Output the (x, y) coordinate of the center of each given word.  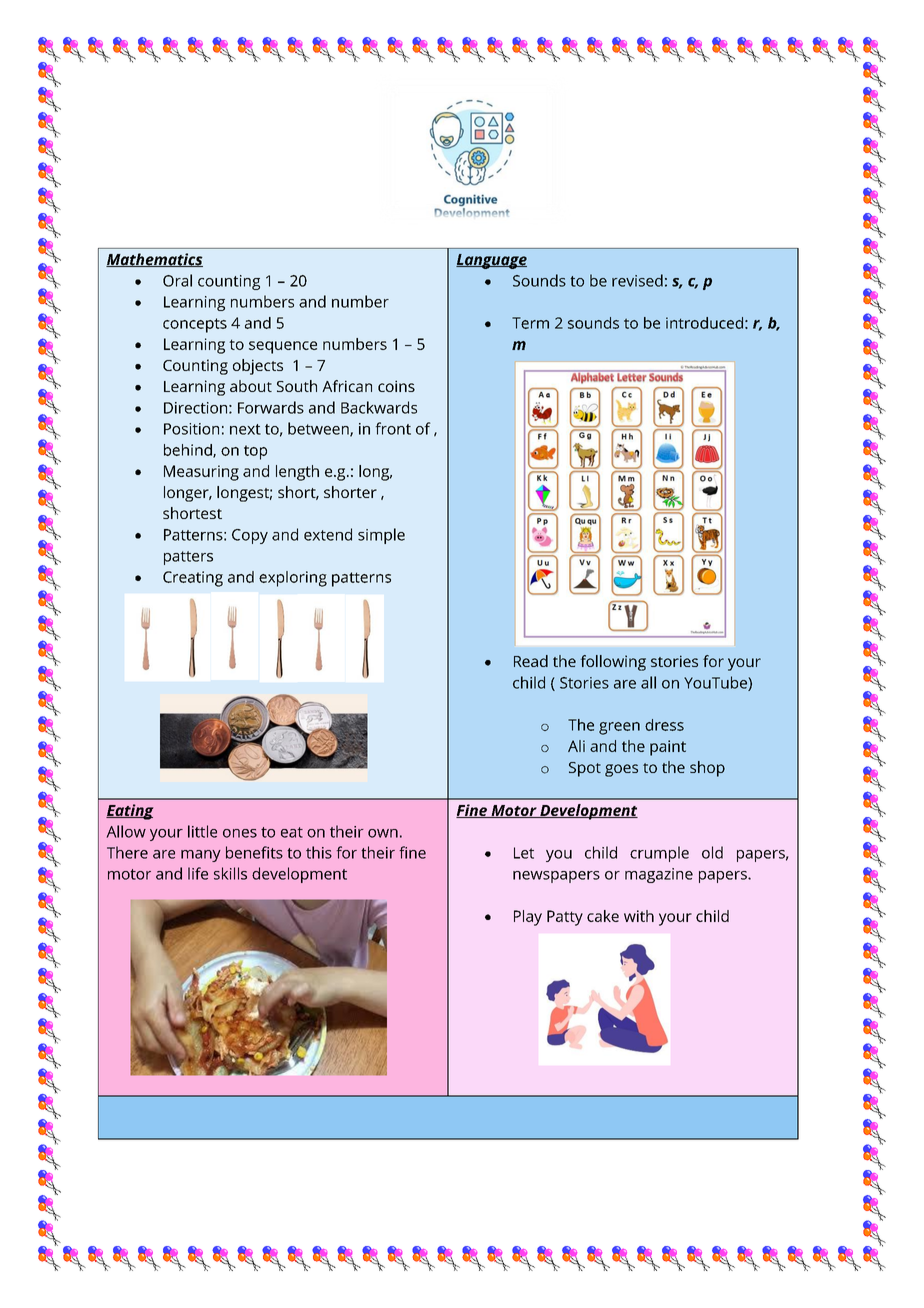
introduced (704, 323)
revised (637, 280)
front (393, 428)
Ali (576, 746)
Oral (177, 280)
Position (191, 429)
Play (528, 918)
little (202, 831)
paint (668, 748)
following (613, 663)
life (198, 873)
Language (491, 261)
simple (381, 536)
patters (188, 558)
